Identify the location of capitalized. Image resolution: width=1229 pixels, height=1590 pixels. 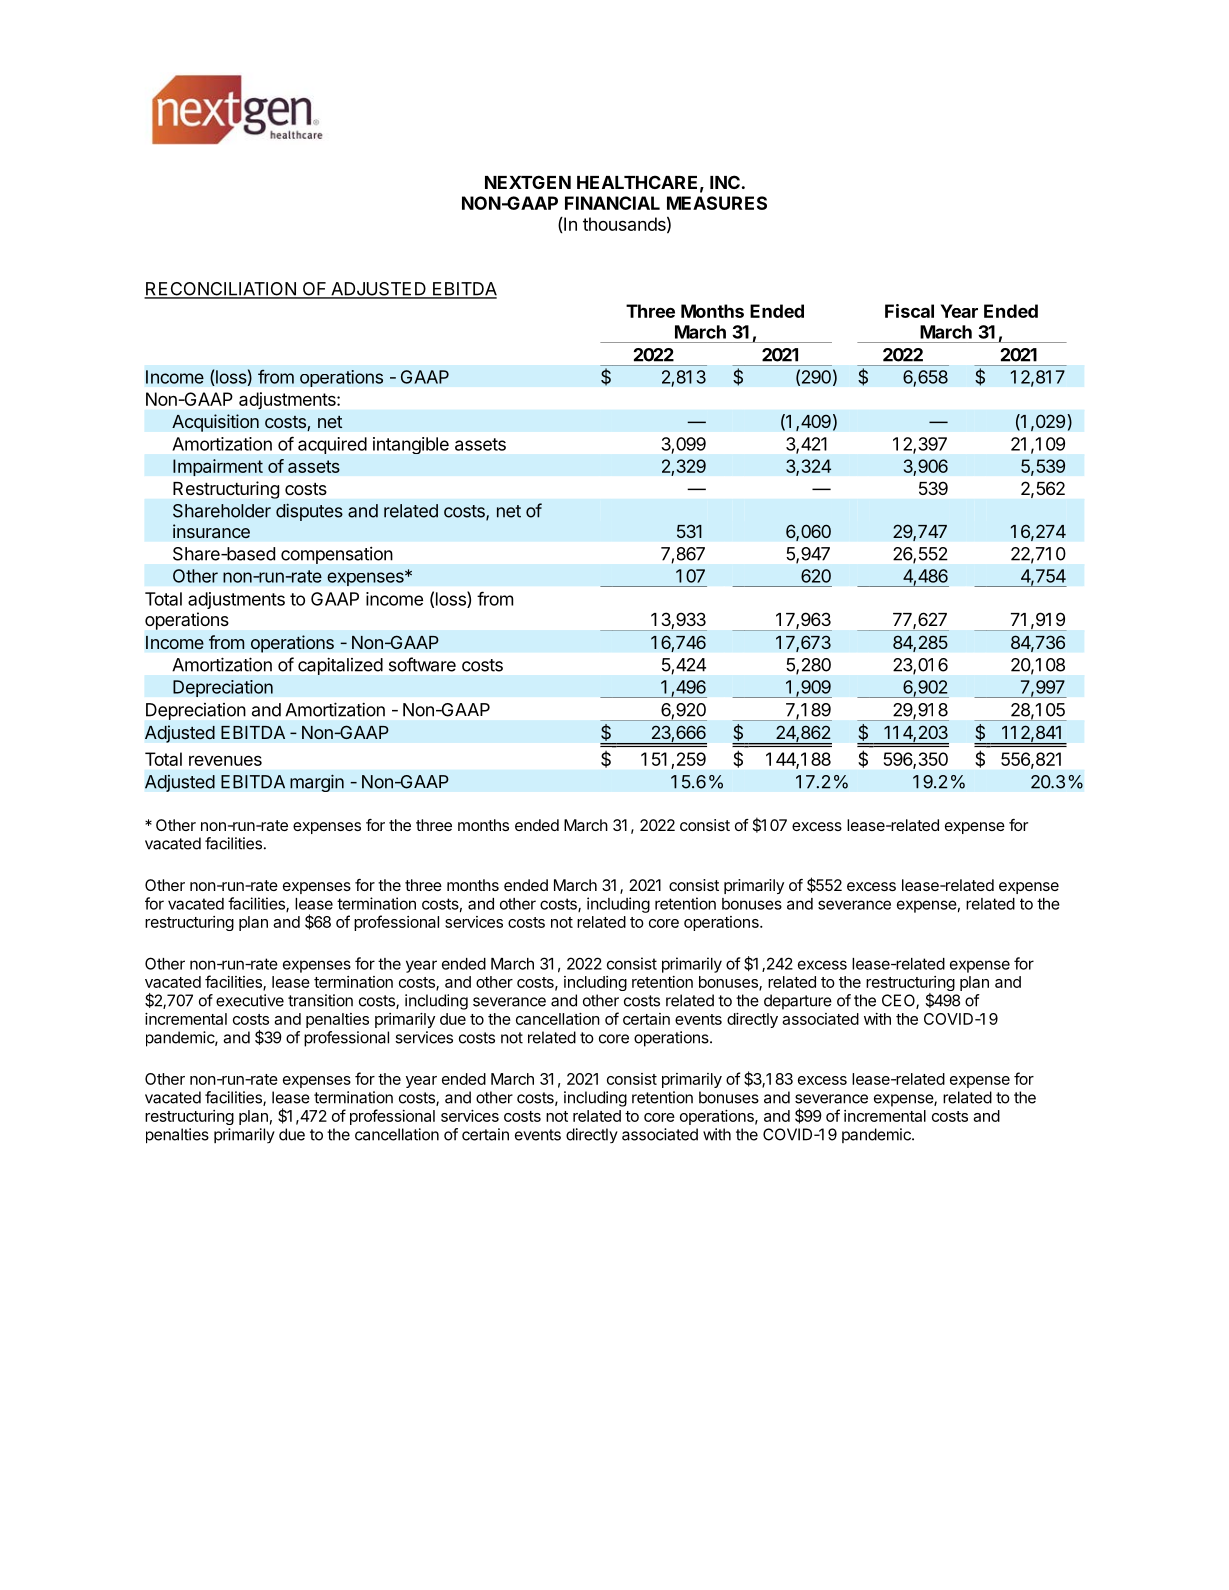
(340, 666).
